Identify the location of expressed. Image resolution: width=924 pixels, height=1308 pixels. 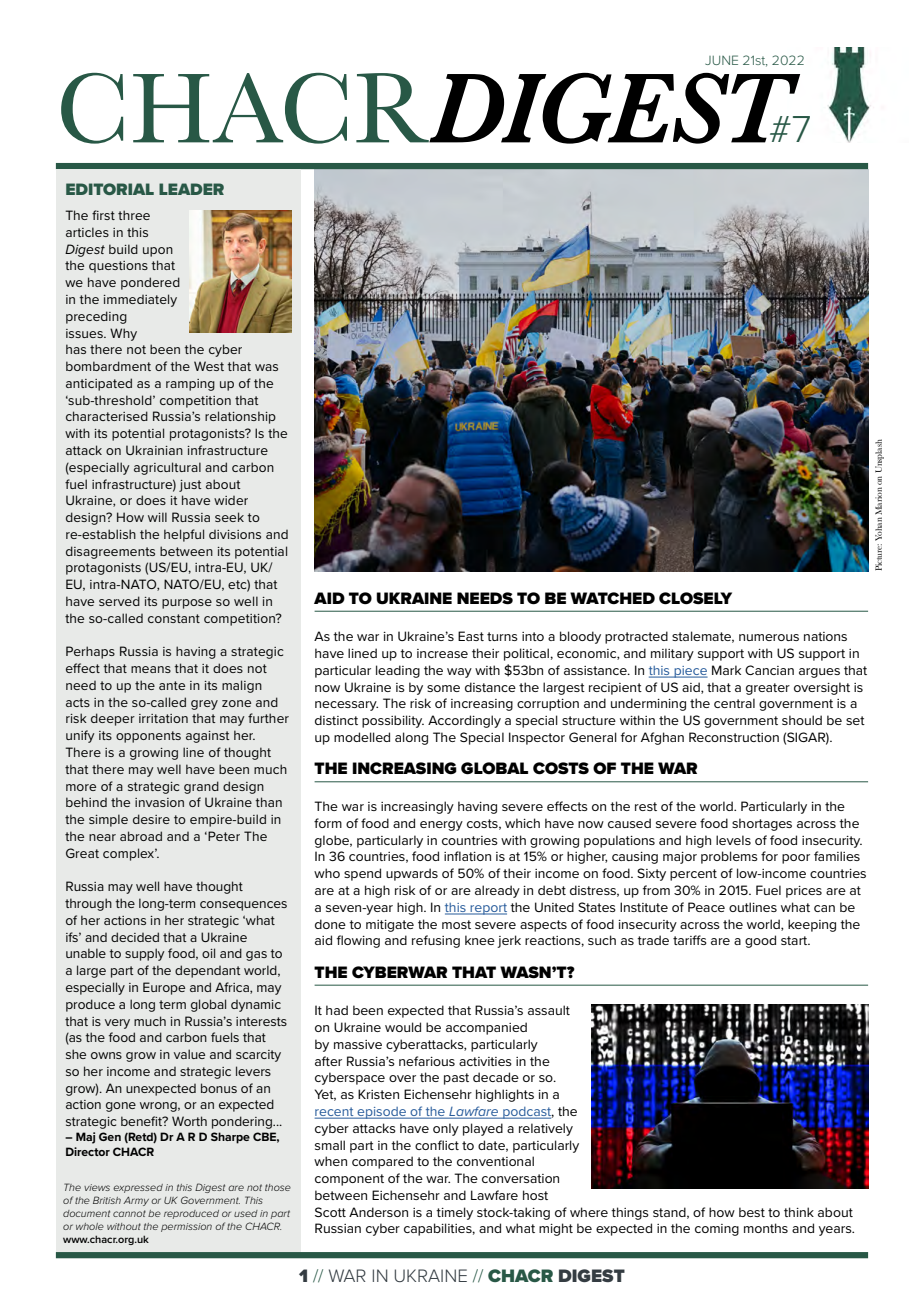
(138, 1188).
